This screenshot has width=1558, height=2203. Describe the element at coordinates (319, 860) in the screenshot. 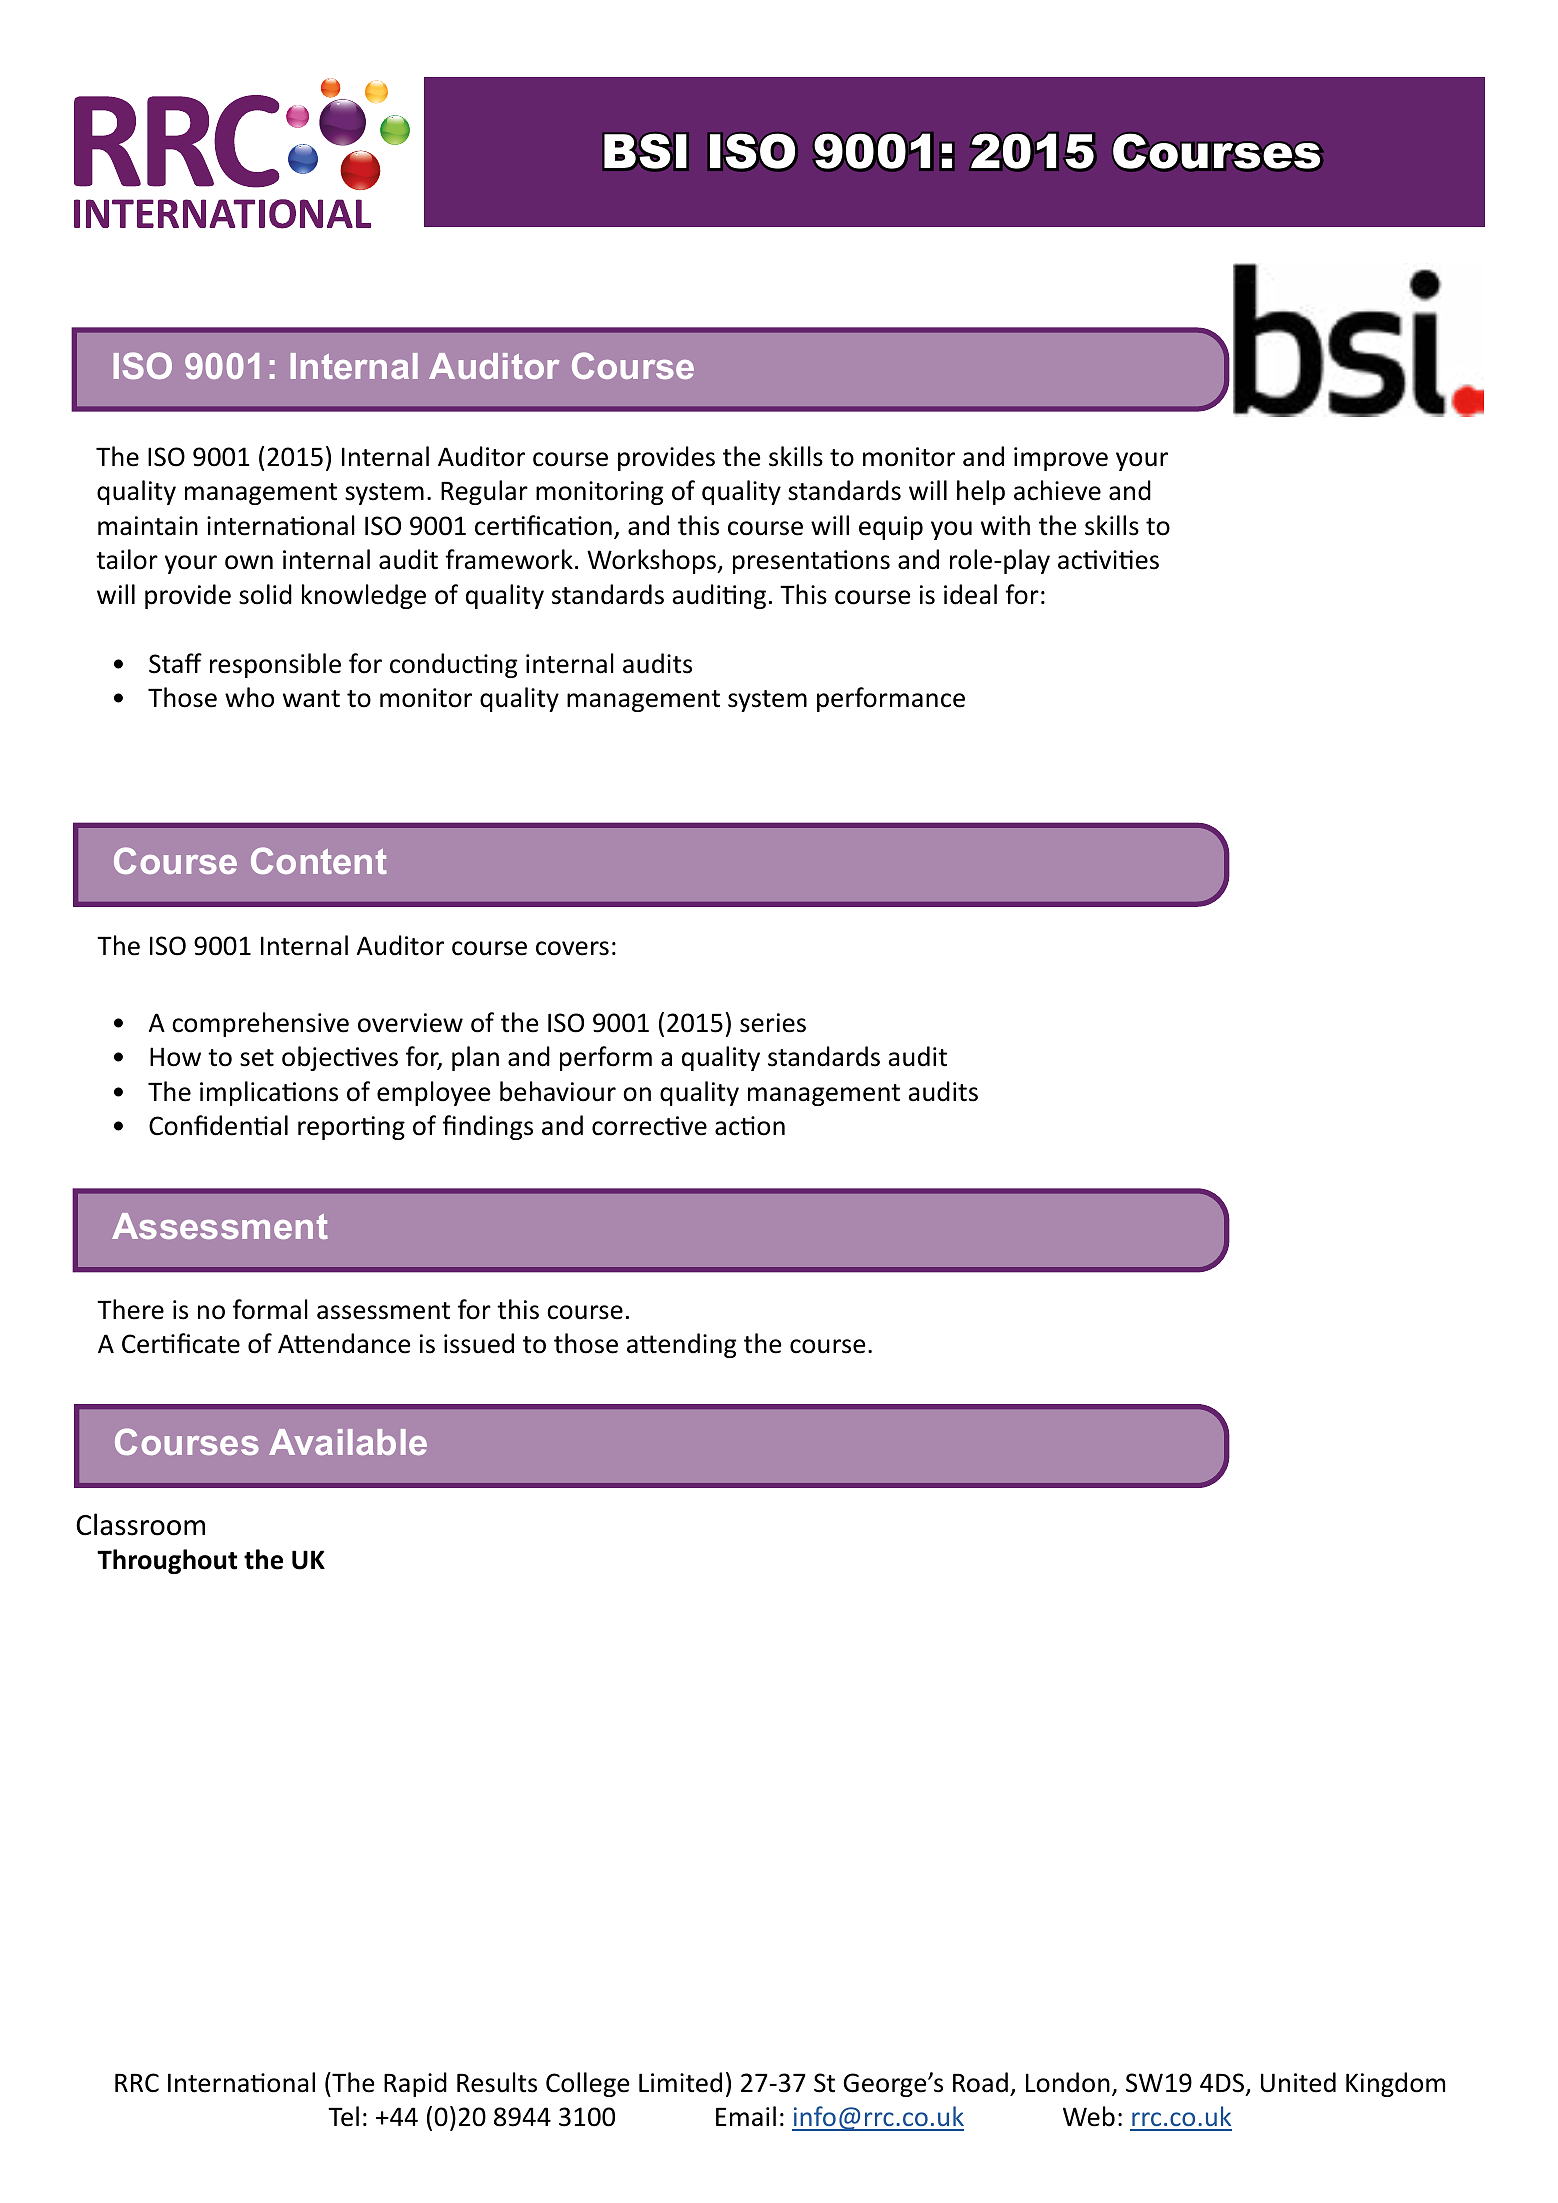

I see `Content` at that location.
